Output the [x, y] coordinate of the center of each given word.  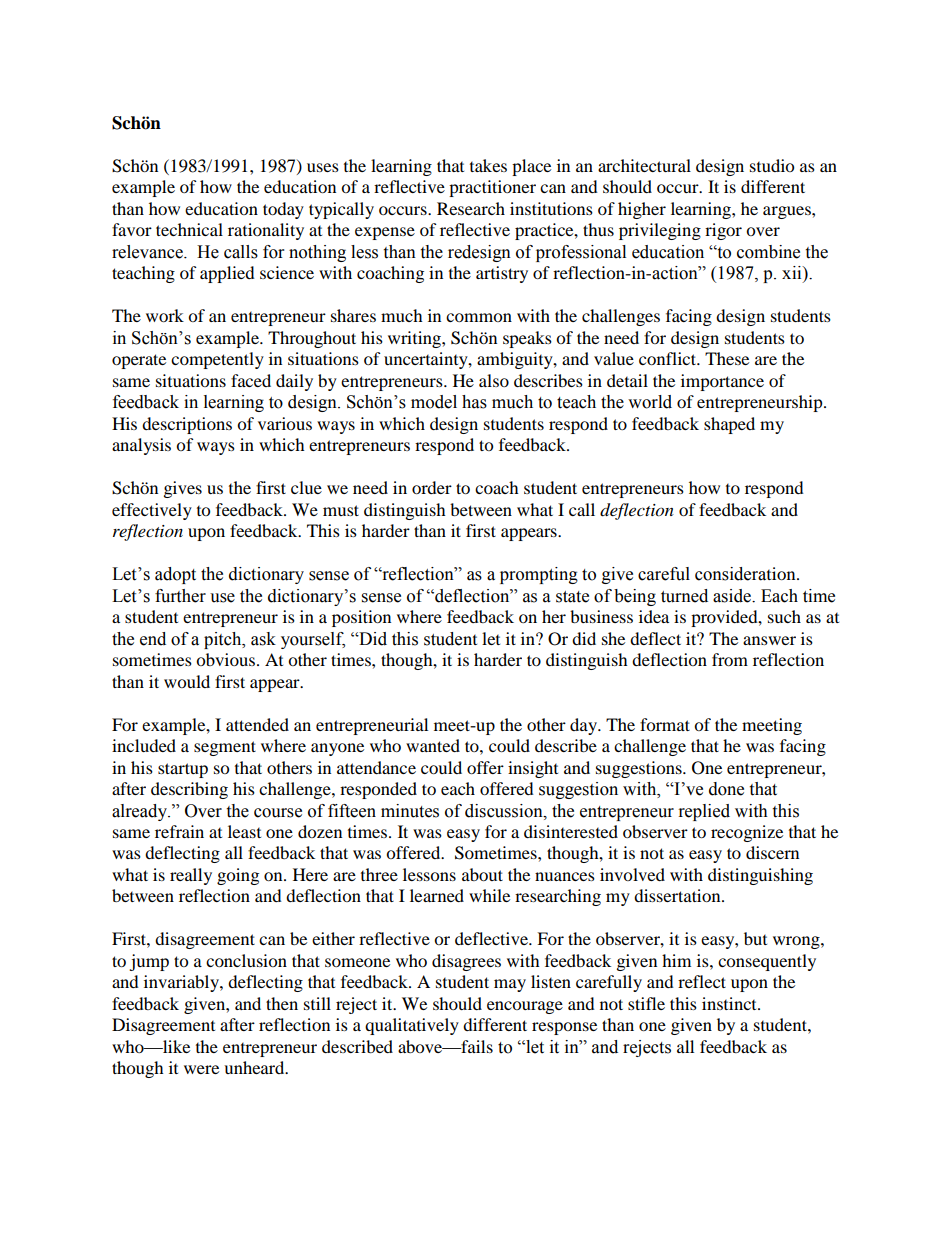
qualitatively [412, 1026]
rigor [723, 231]
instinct [730, 1003]
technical [189, 229]
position [361, 618]
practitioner [492, 188]
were [201, 1069]
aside [733, 596]
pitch [224, 640]
